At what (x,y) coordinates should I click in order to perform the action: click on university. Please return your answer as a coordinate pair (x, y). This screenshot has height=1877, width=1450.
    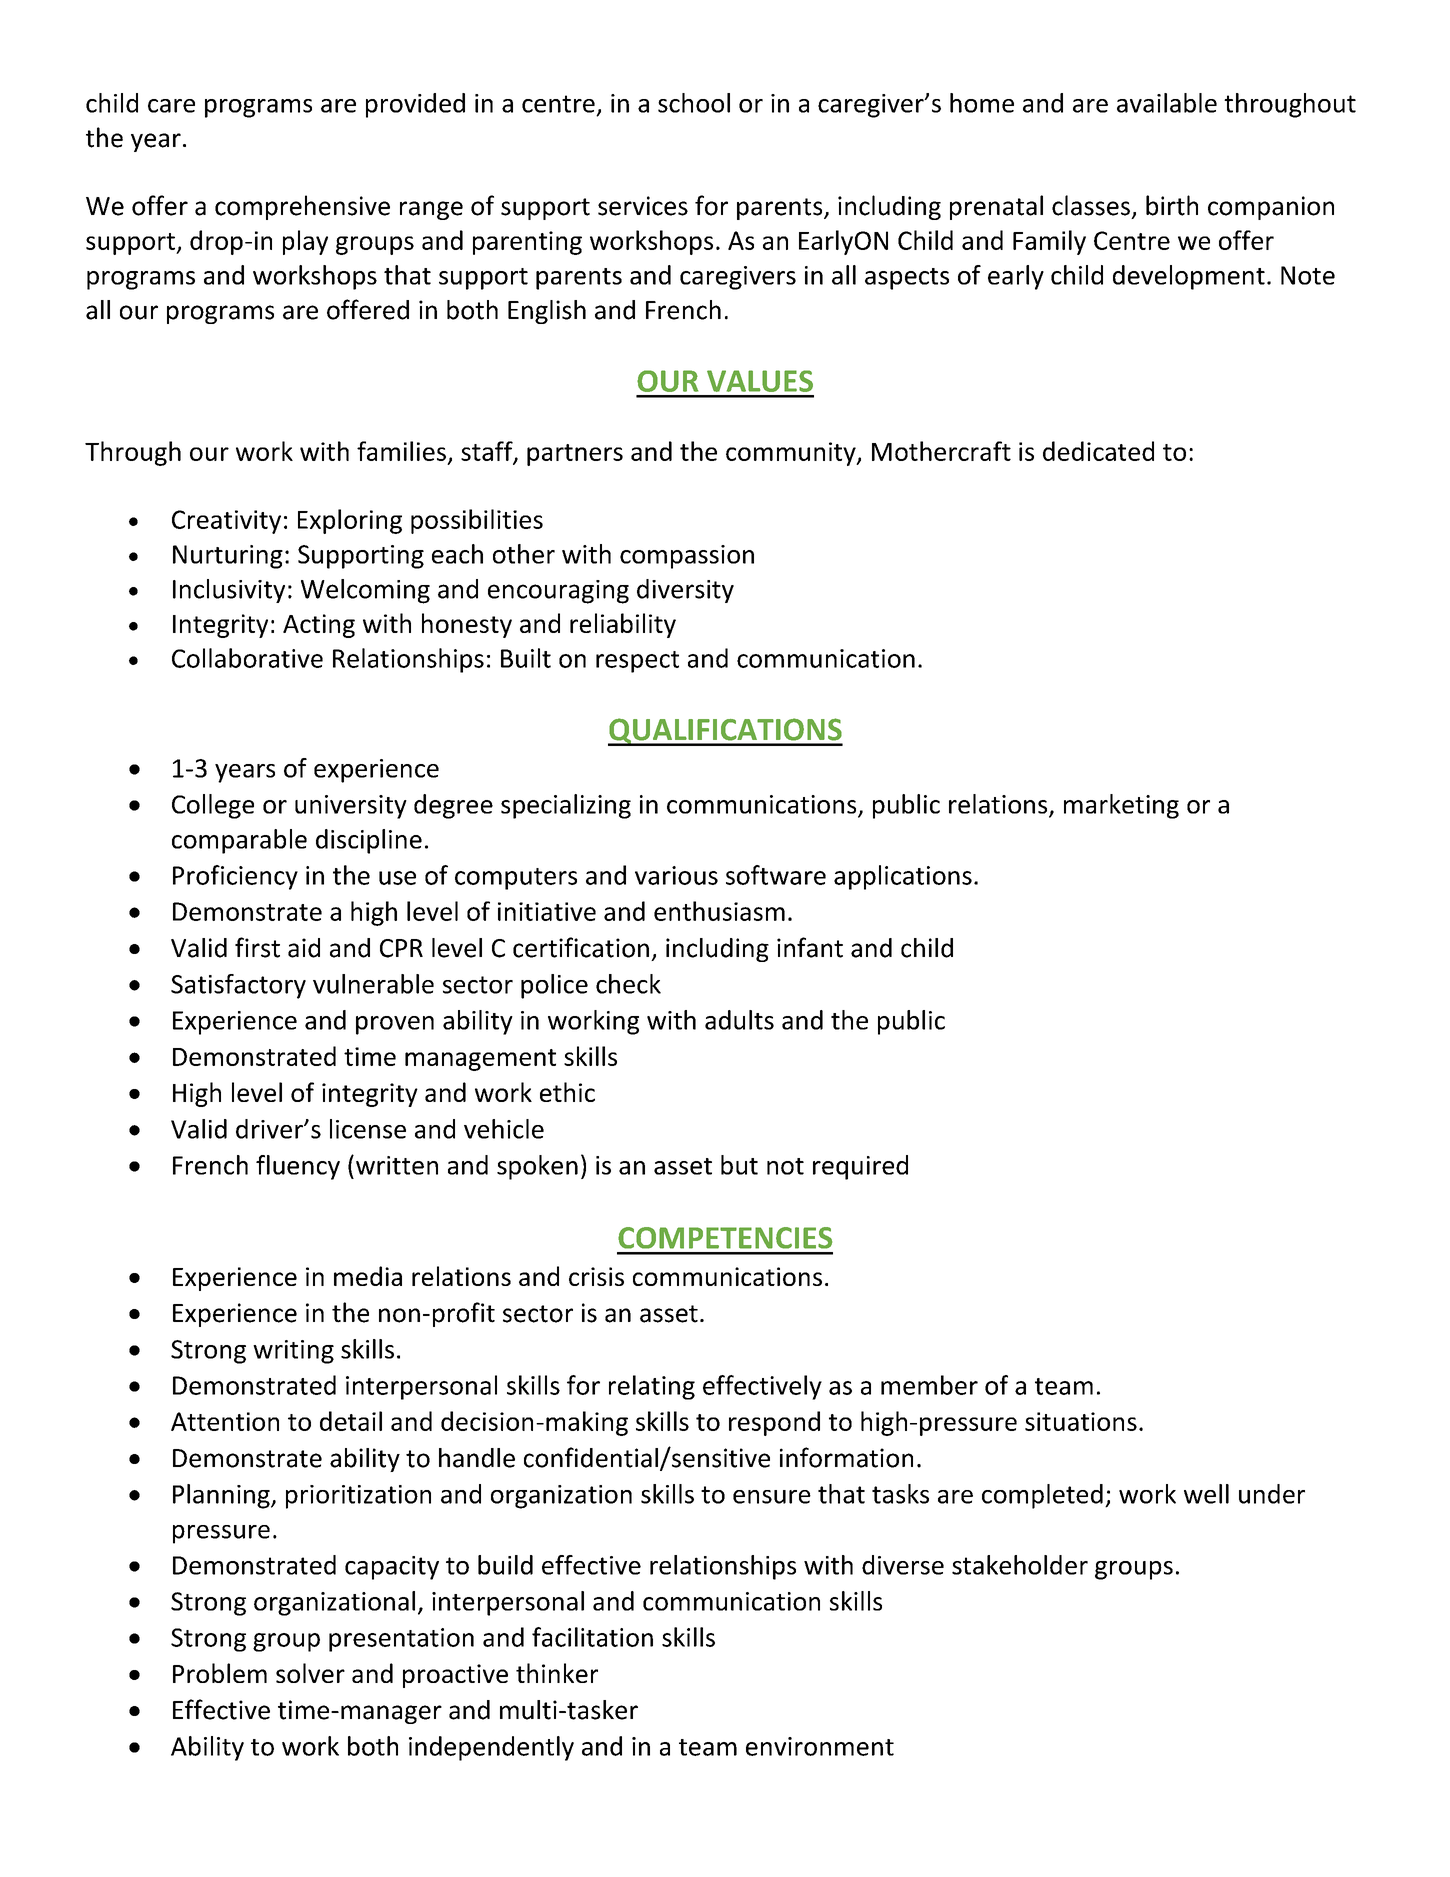
    Looking at the image, I should click on (351, 807).
